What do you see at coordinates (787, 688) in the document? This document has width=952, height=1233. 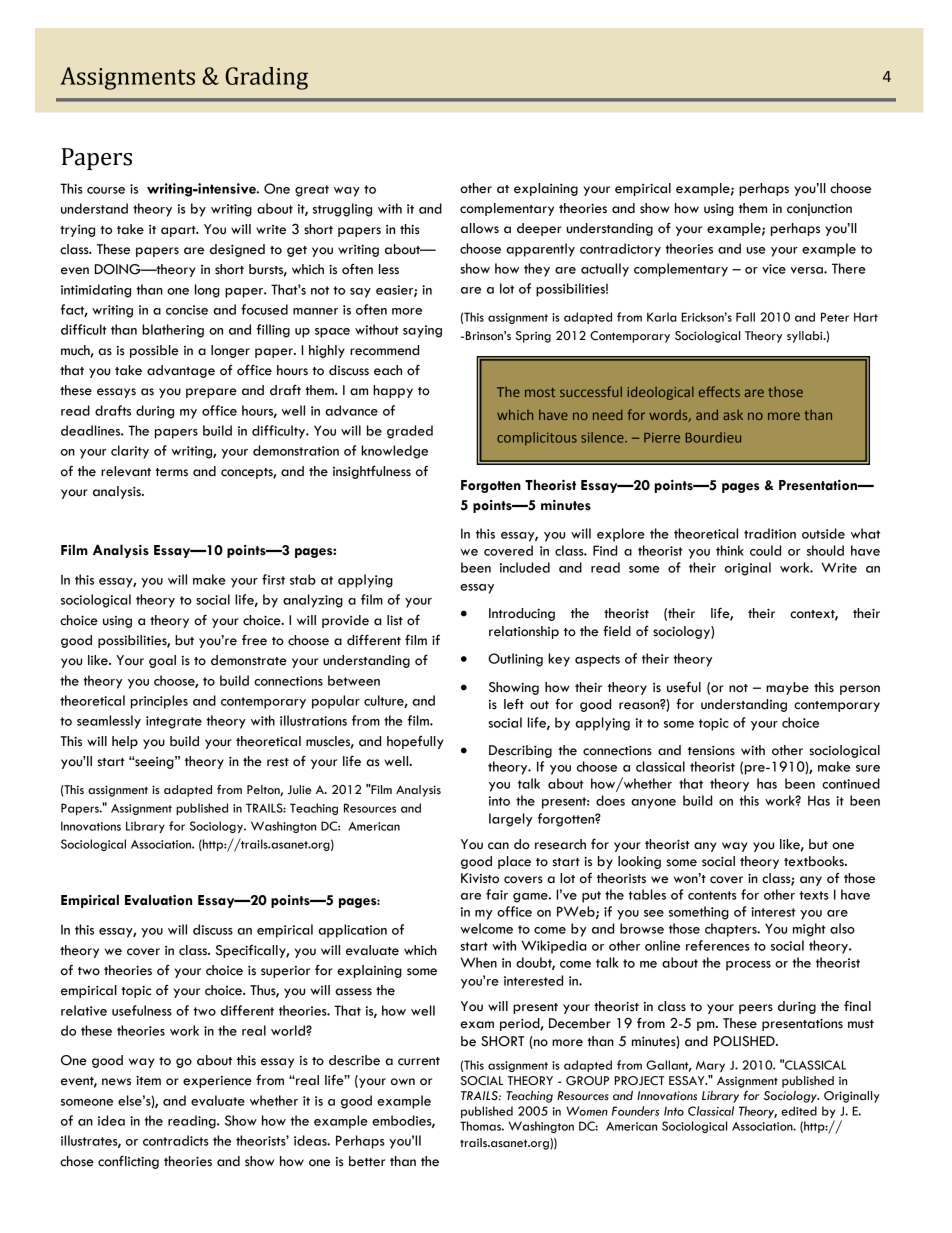 I see `maybe` at bounding box center [787, 688].
